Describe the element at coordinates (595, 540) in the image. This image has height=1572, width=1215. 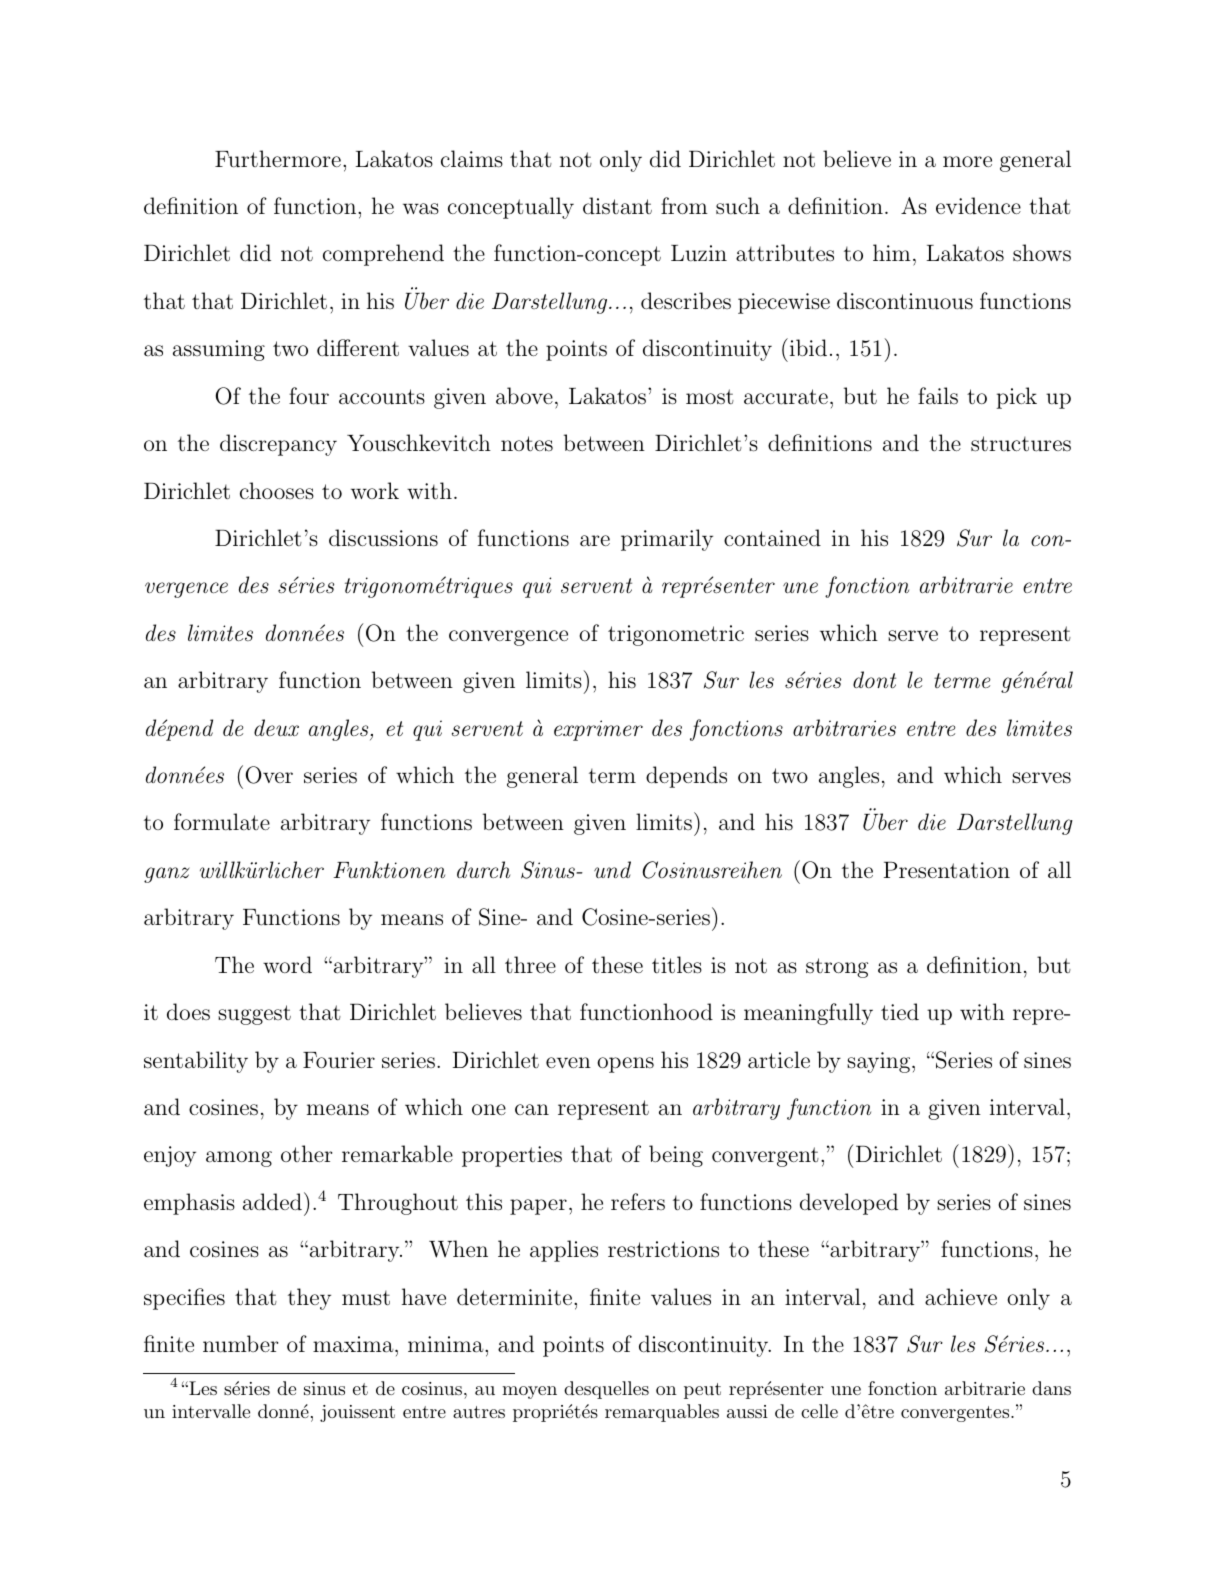
I see `are` at that location.
